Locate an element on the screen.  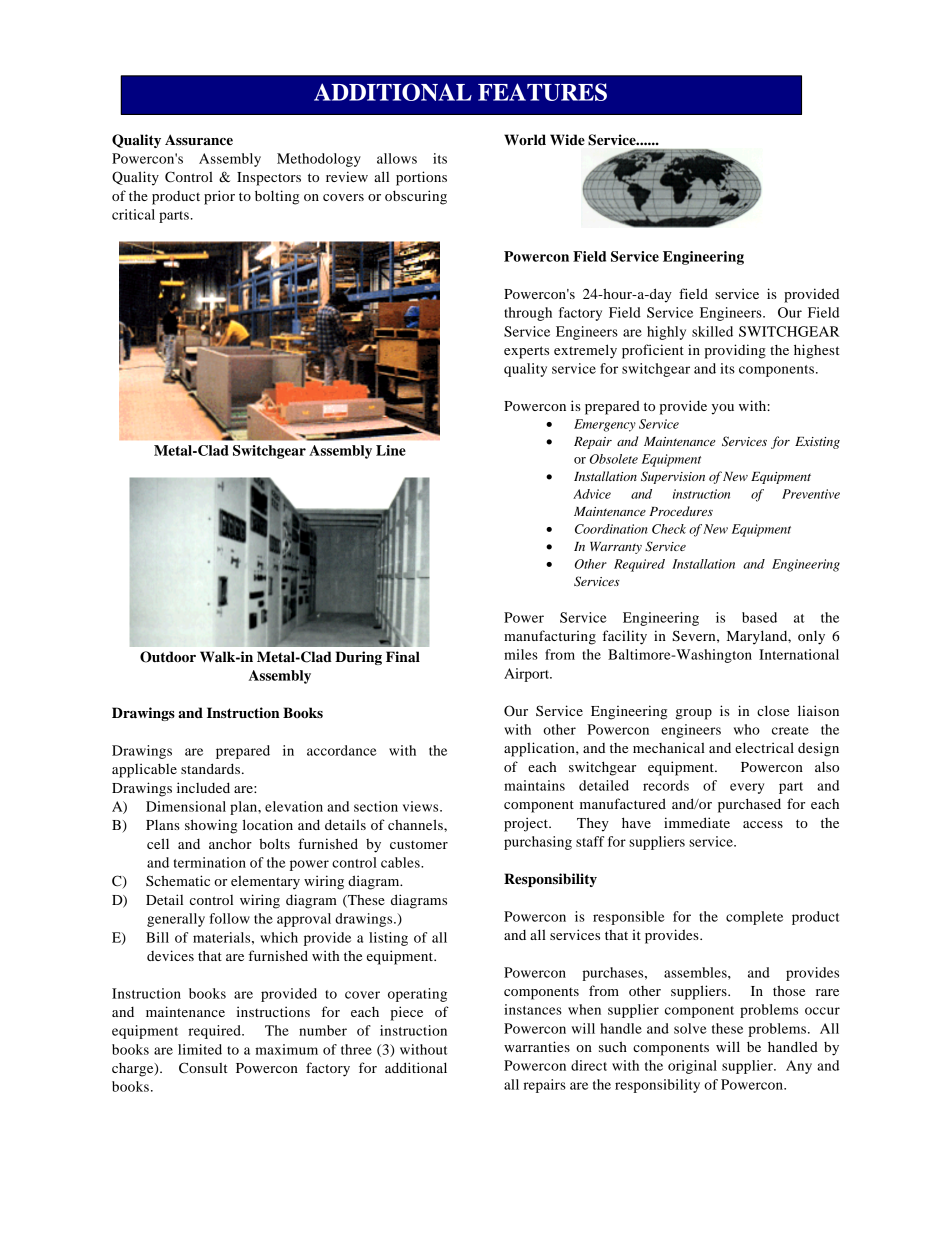
experts is located at coordinates (526, 352).
